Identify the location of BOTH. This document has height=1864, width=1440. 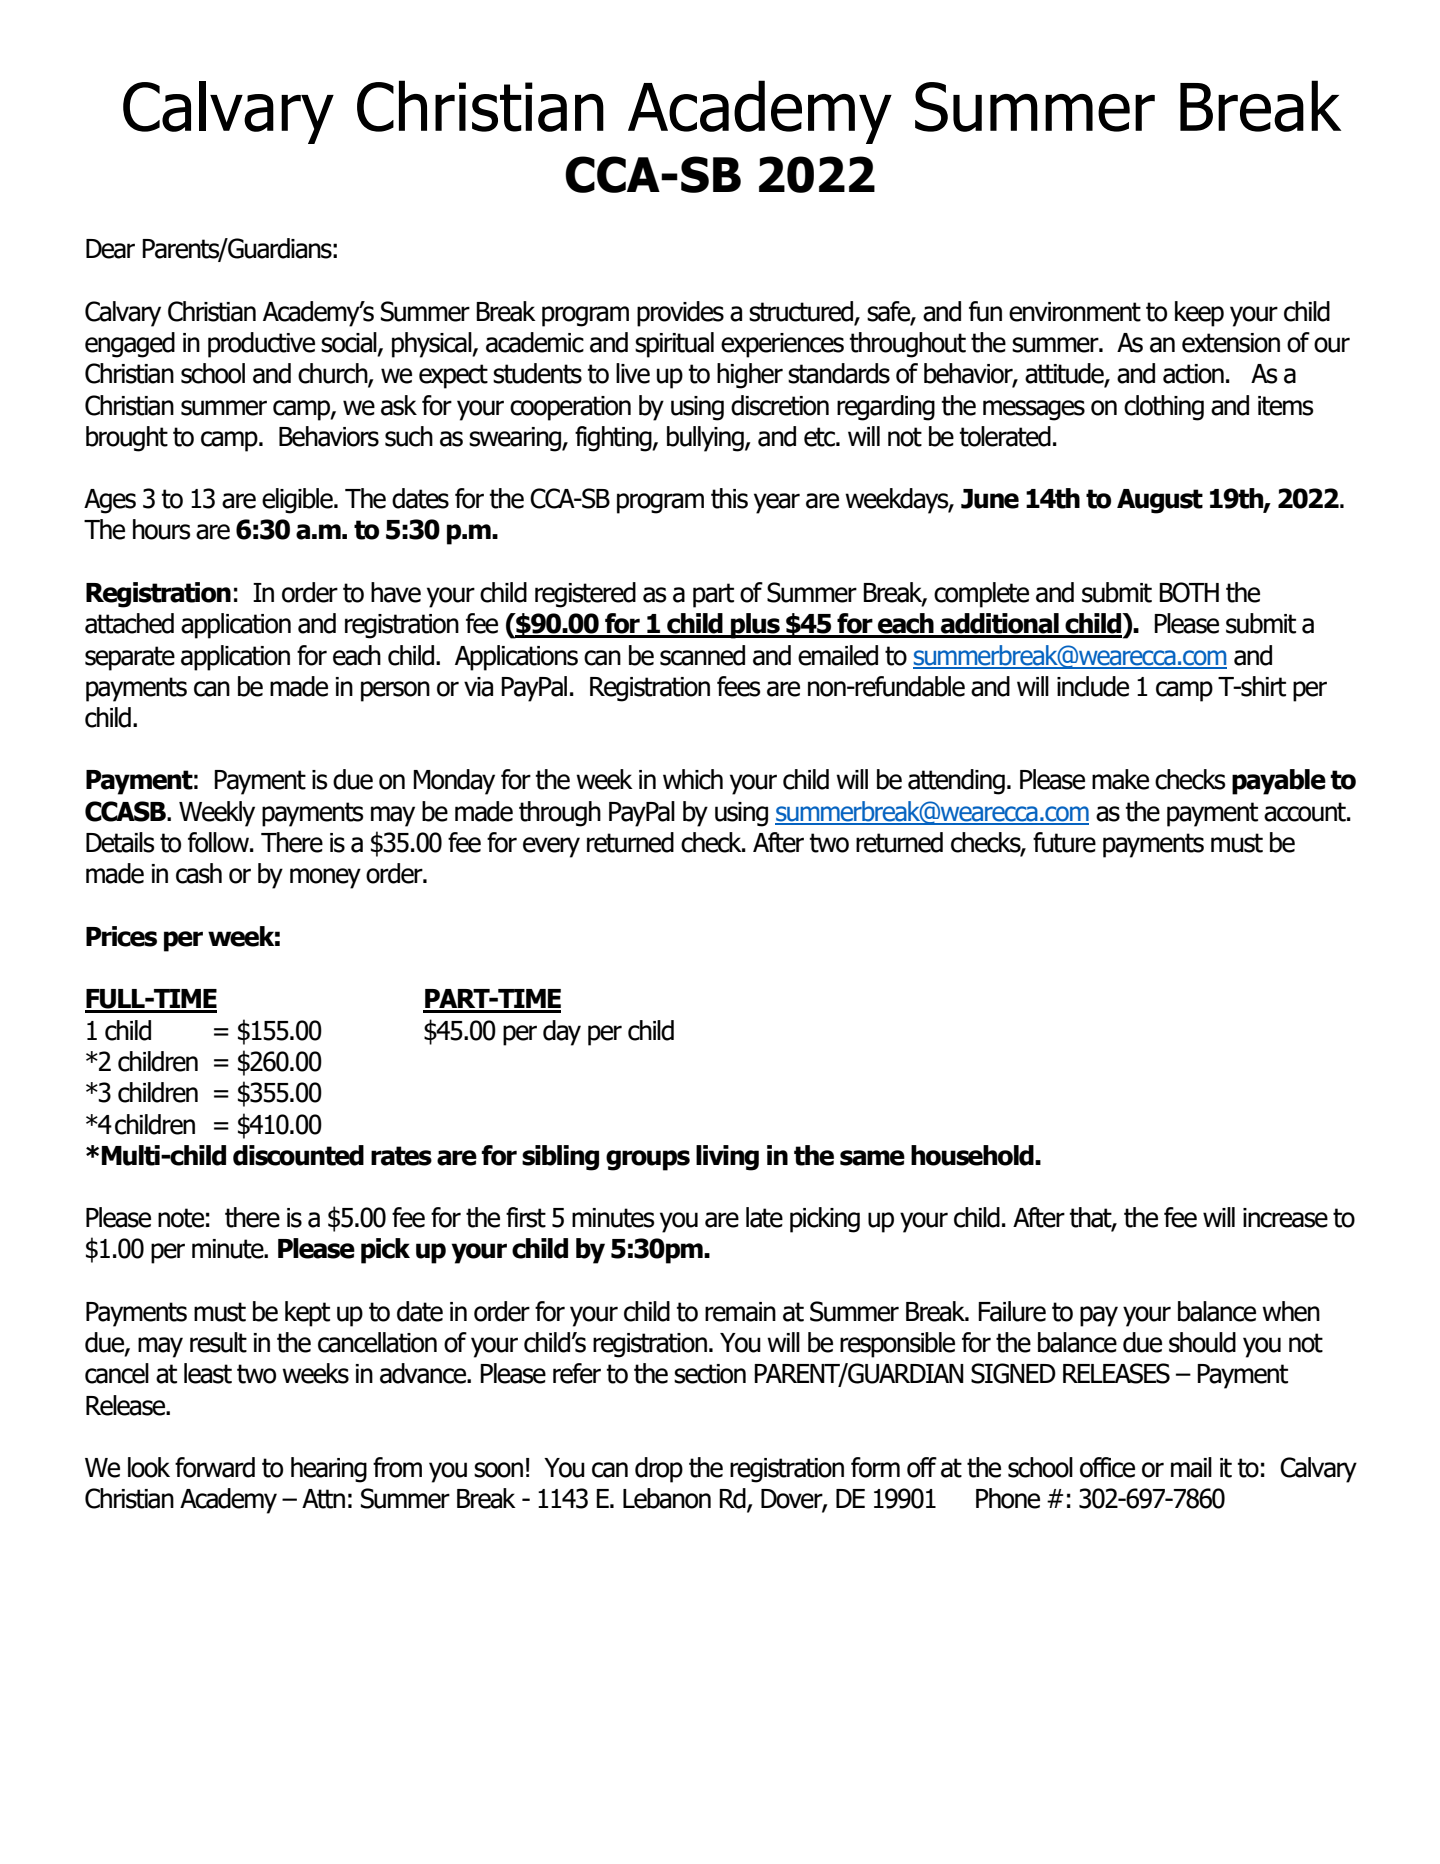
(1189, 592).
